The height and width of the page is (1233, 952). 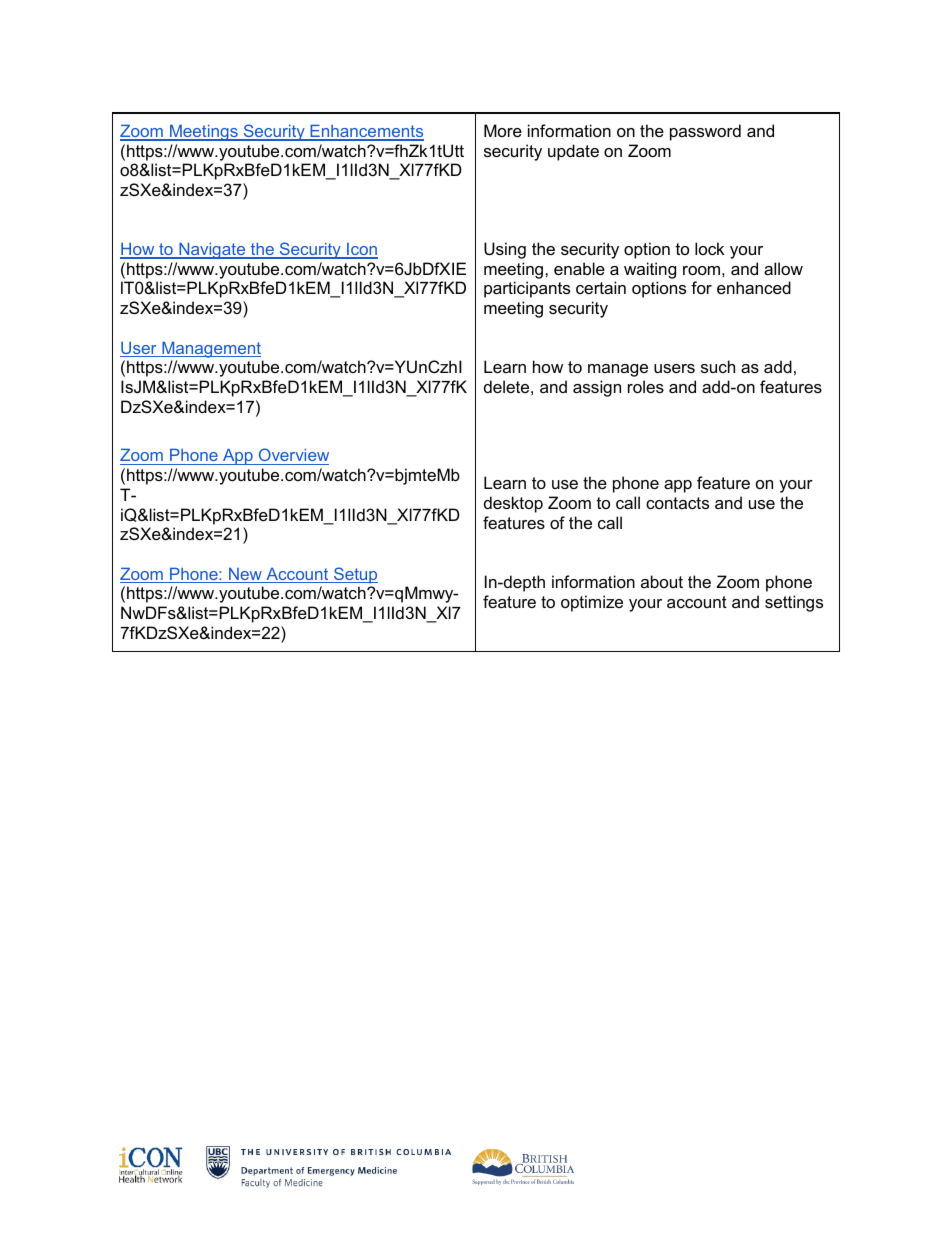 What do you see at coordinates (597, 388) in the page?
I see `assign` at bounding box center [597, 388].
